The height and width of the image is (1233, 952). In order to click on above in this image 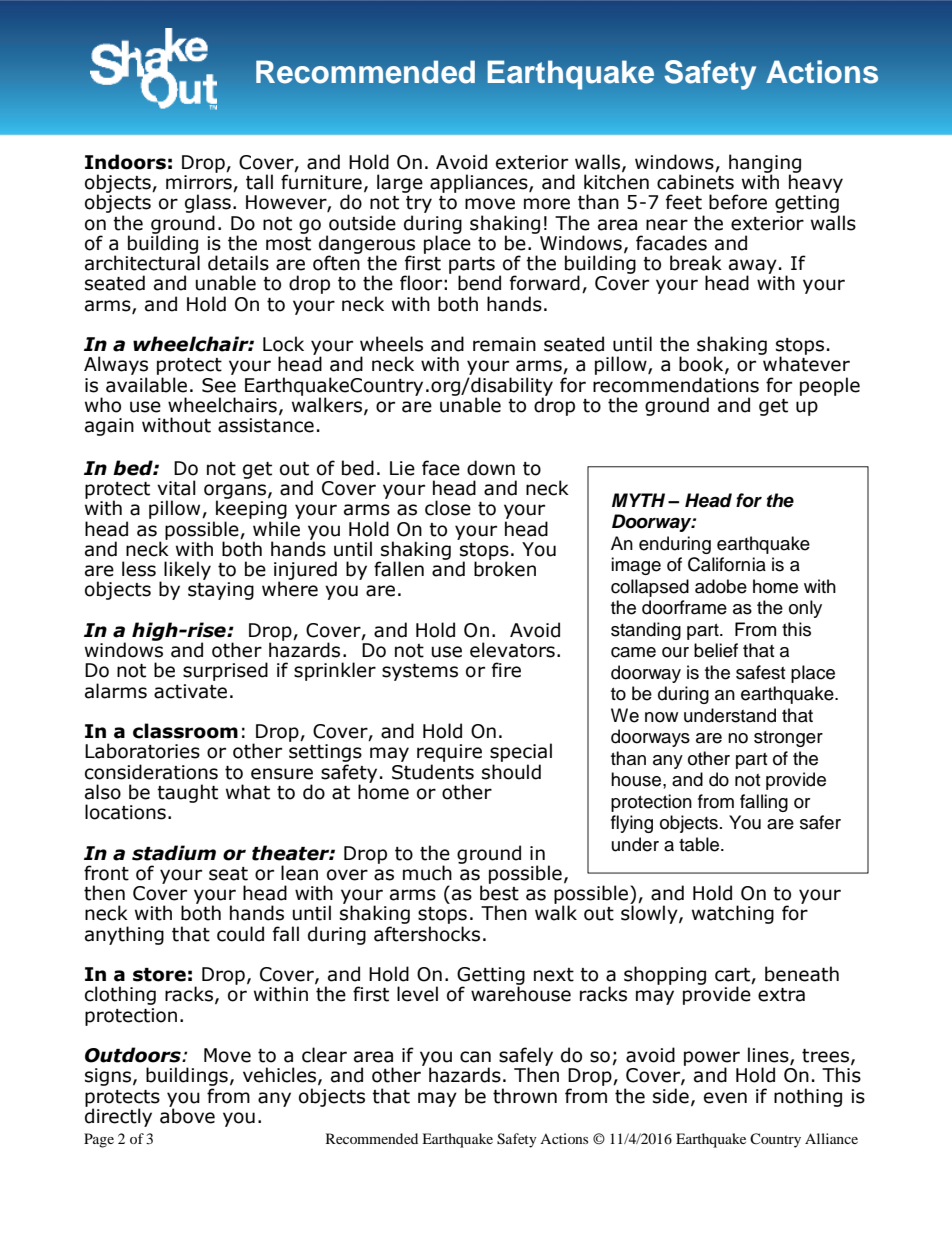, I will do `click(187, 1115)`.
